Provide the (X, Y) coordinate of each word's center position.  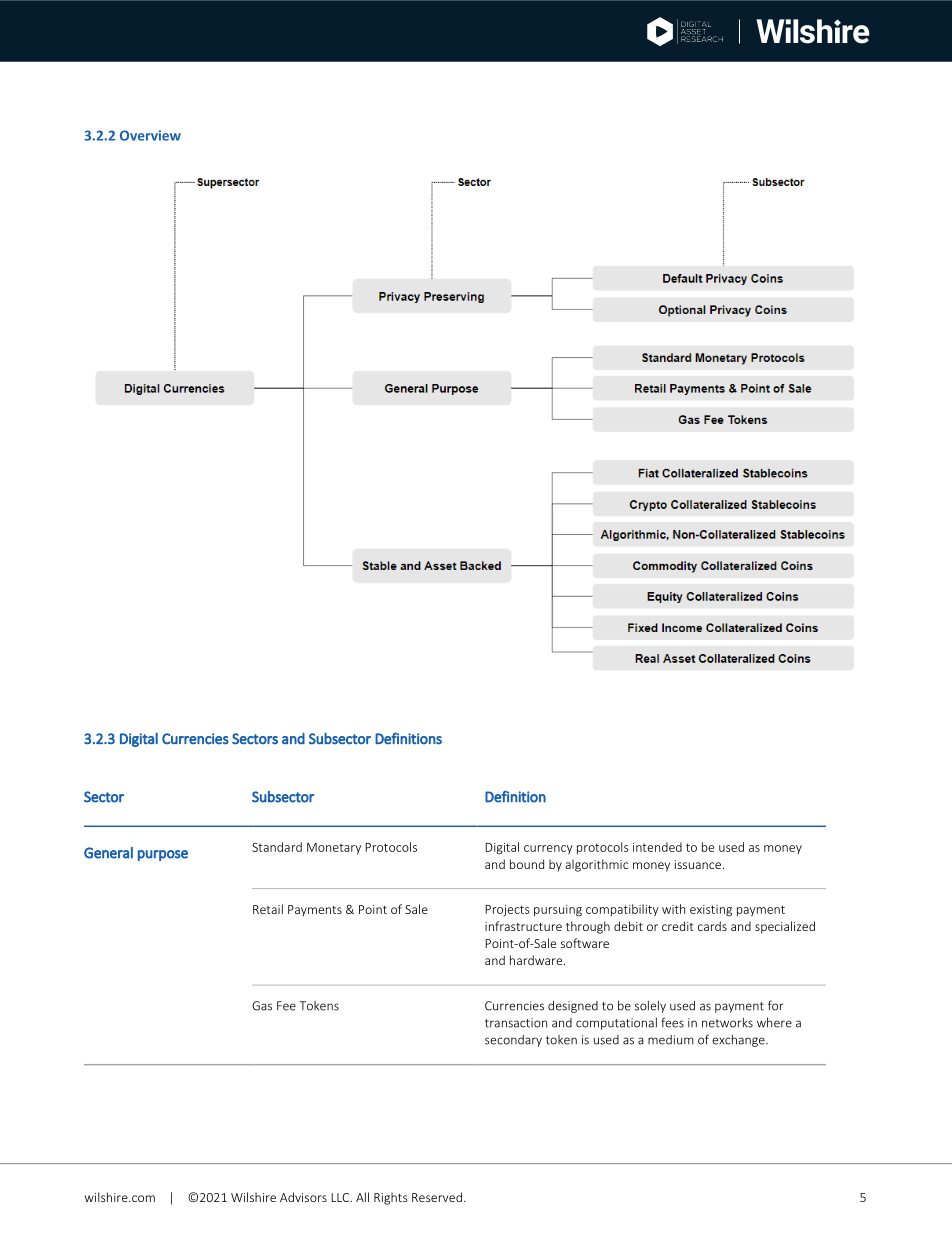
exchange (739, 1041)
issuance (698, 864)
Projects (507, 910)
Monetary (334, 848)
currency (548, 849)
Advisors (303, 1197)
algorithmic (596, 865)
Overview (150, 135)
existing (711, 911)
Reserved (437, 1197)
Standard (277, 847)
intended (657, 847)
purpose (163, 855)
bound (527, 864)
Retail (268, 909)
